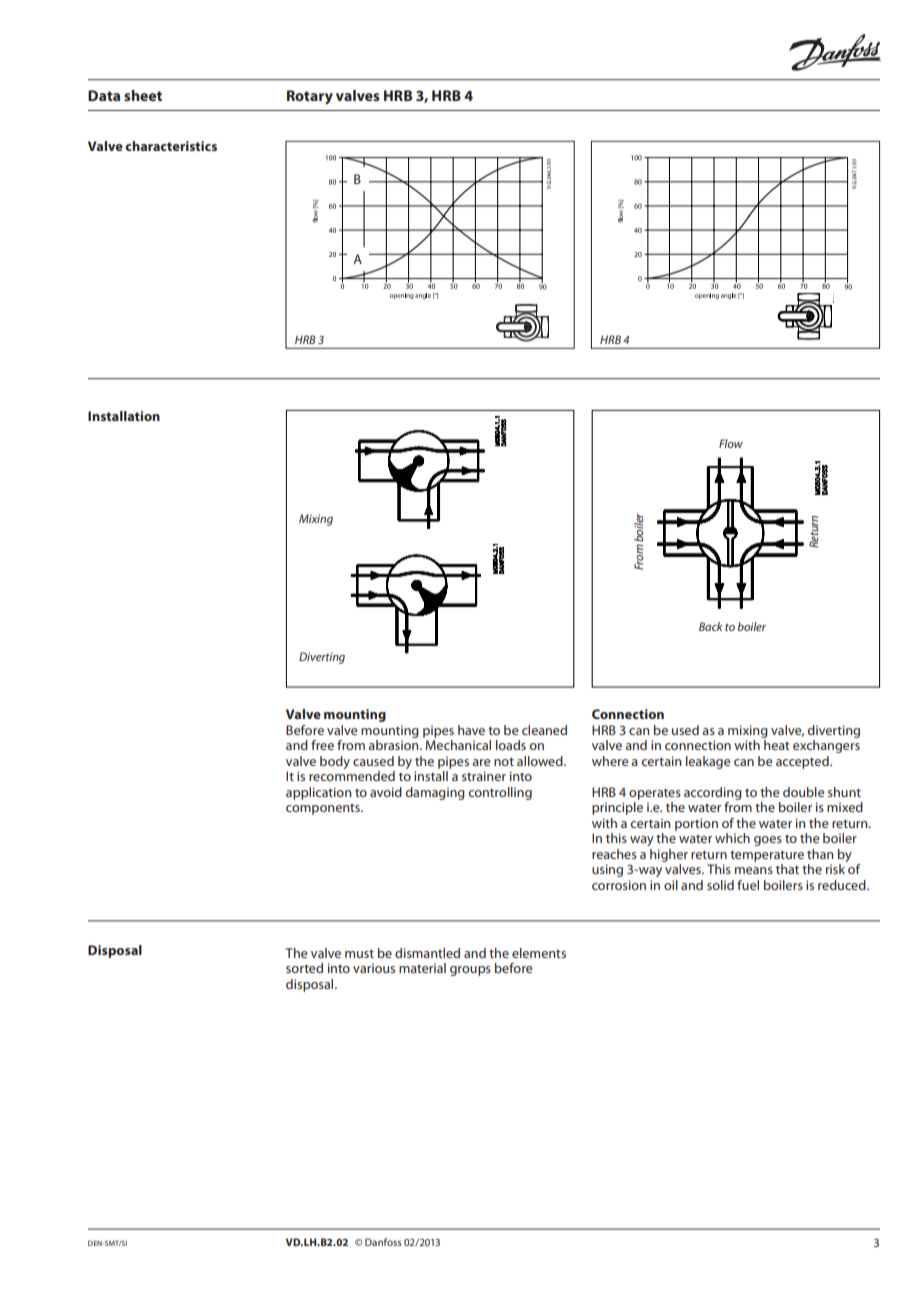 The width and height of the image is (924, 1308). Describe the element at coordinates (383, 1242) in the image. I see `Danfoss` at that location.
